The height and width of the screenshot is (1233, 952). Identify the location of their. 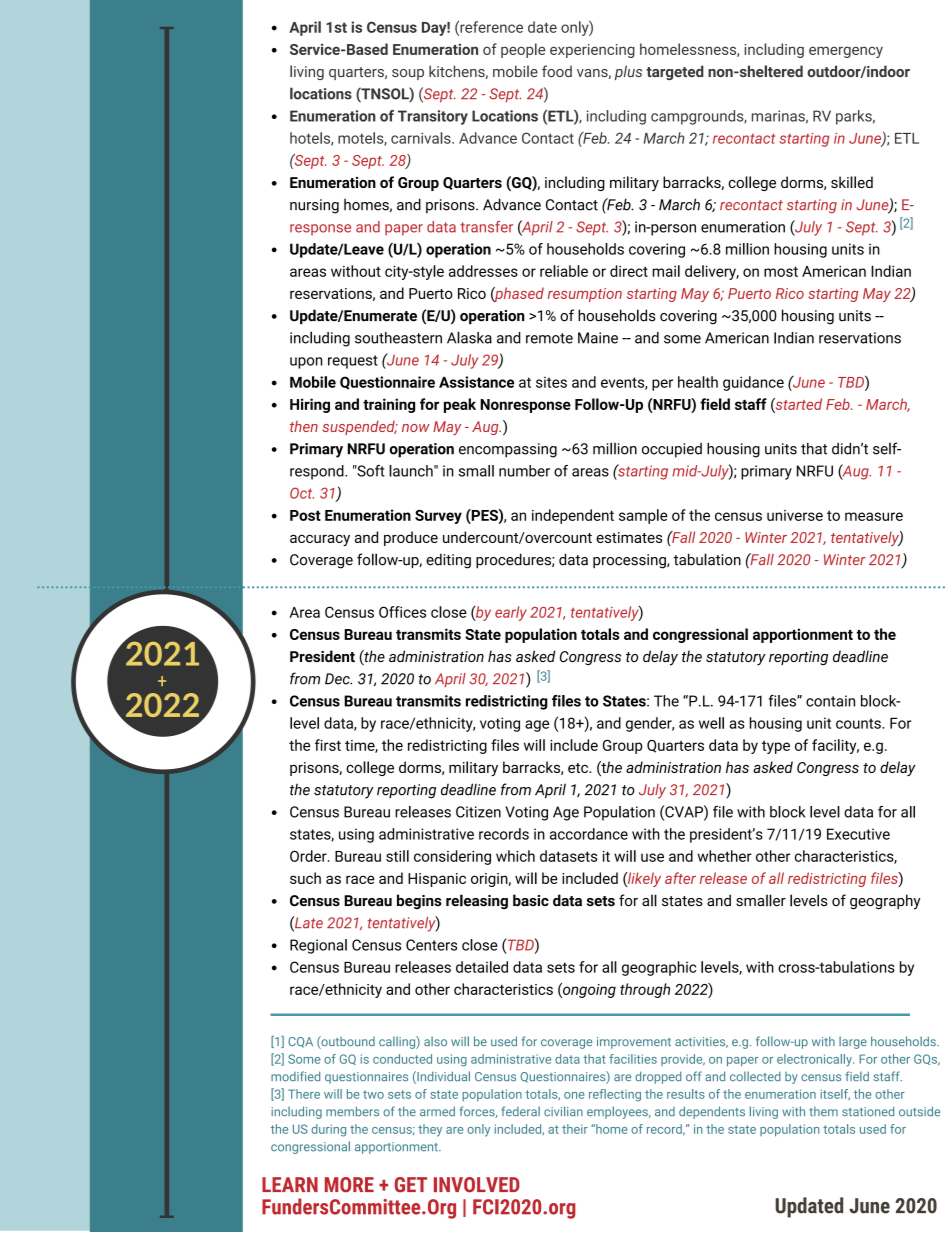
(575, 1129).
